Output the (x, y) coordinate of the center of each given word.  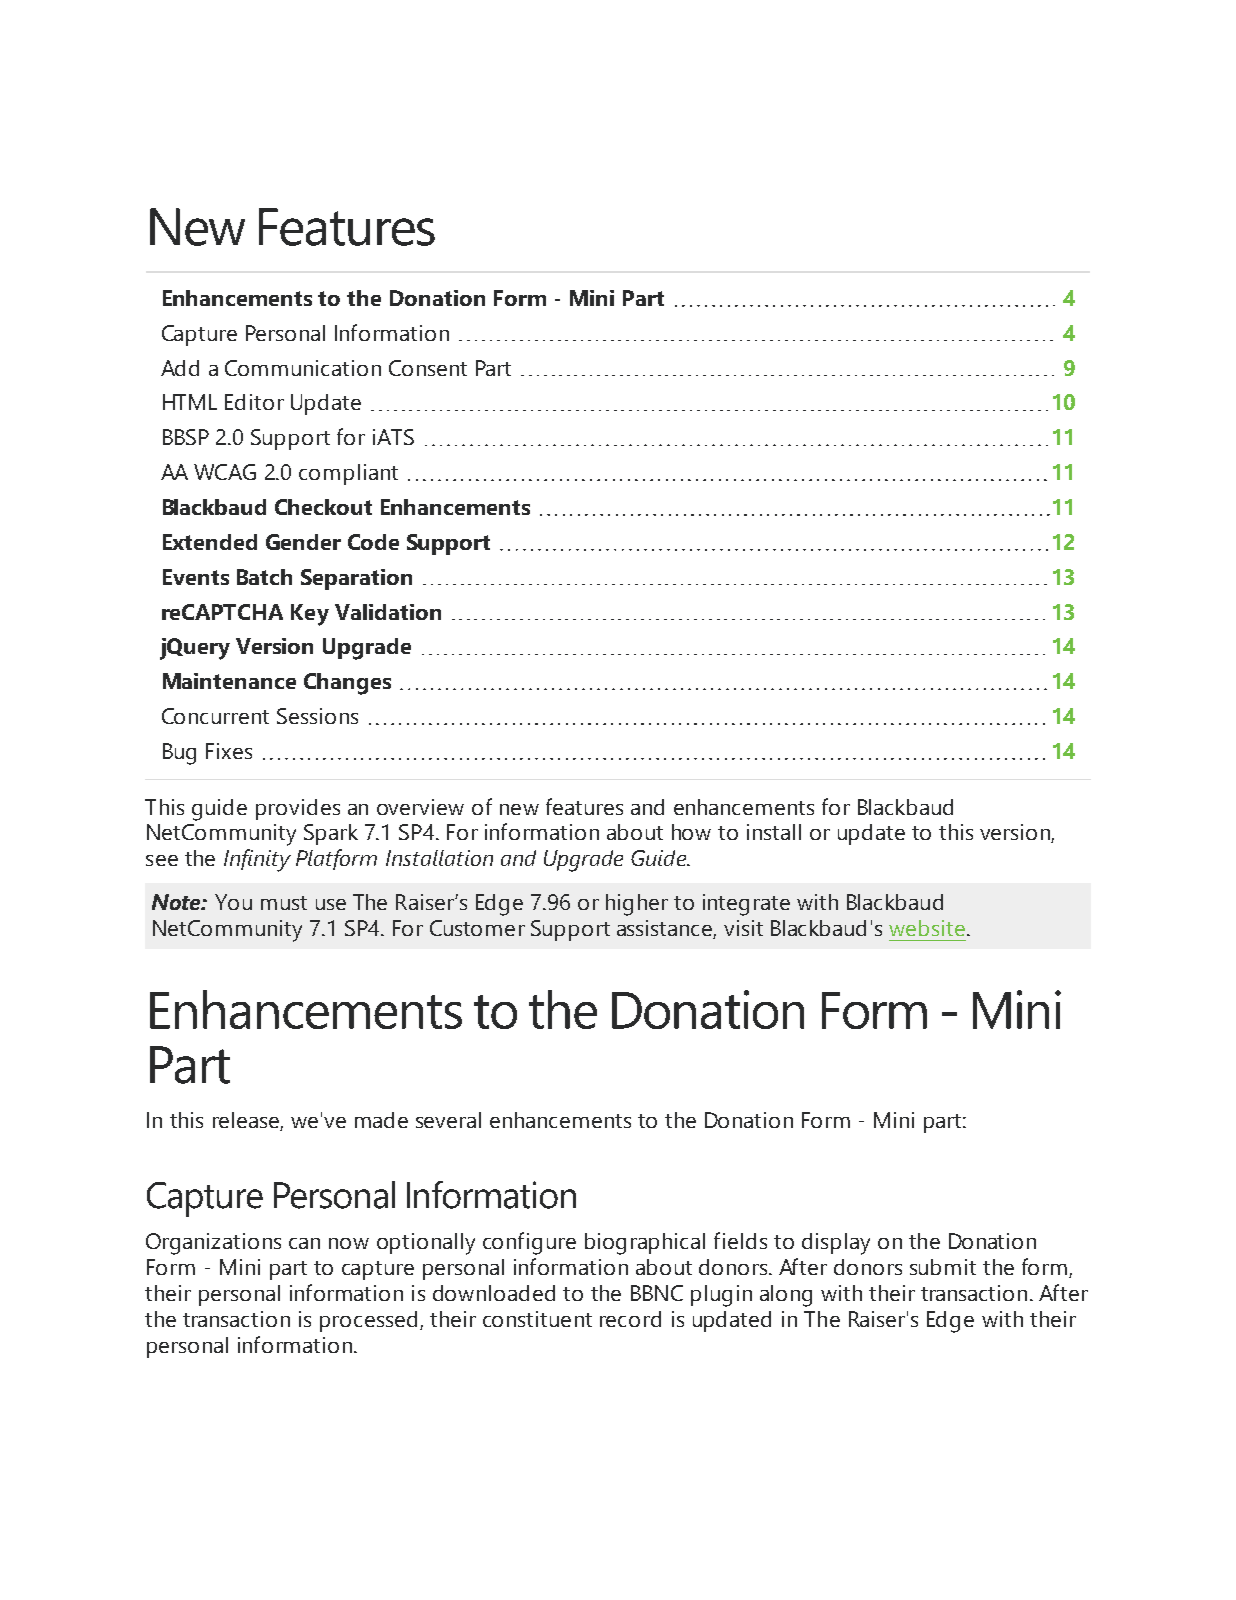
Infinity (257, 860)
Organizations (213, 1244)
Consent (428, 368)
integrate (746, 905)
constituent (537, 1319)
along (786, 1296)
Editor (254, 402)
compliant (348, 474)
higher (637, 905)
